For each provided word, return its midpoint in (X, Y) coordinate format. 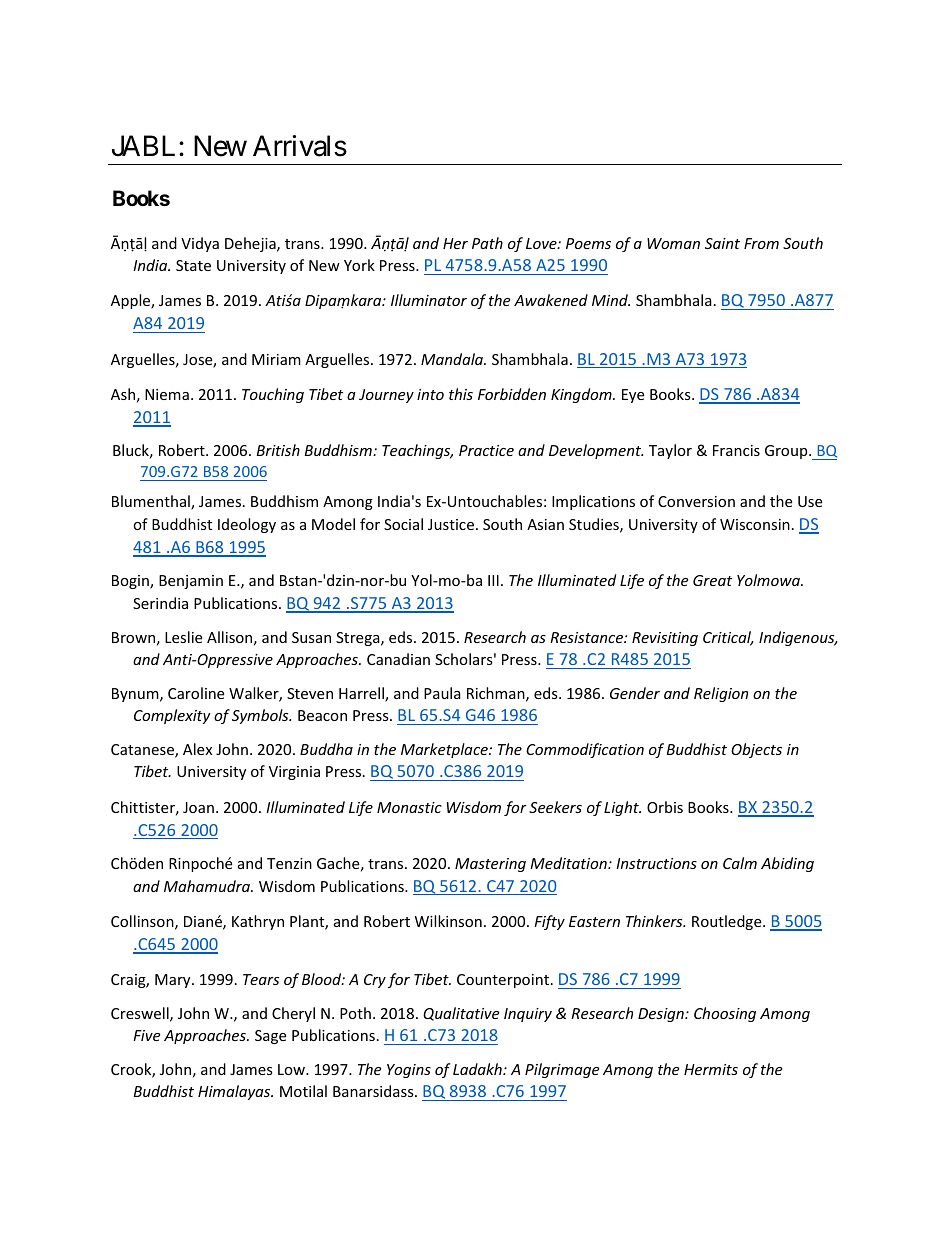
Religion (721, 694)
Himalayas (235, 1092)
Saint (722, 243)
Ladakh (478, 1069)
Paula (442, 693)
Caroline (196, 693)
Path (487, 243)
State (193, 265)
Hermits (711, 1069)
